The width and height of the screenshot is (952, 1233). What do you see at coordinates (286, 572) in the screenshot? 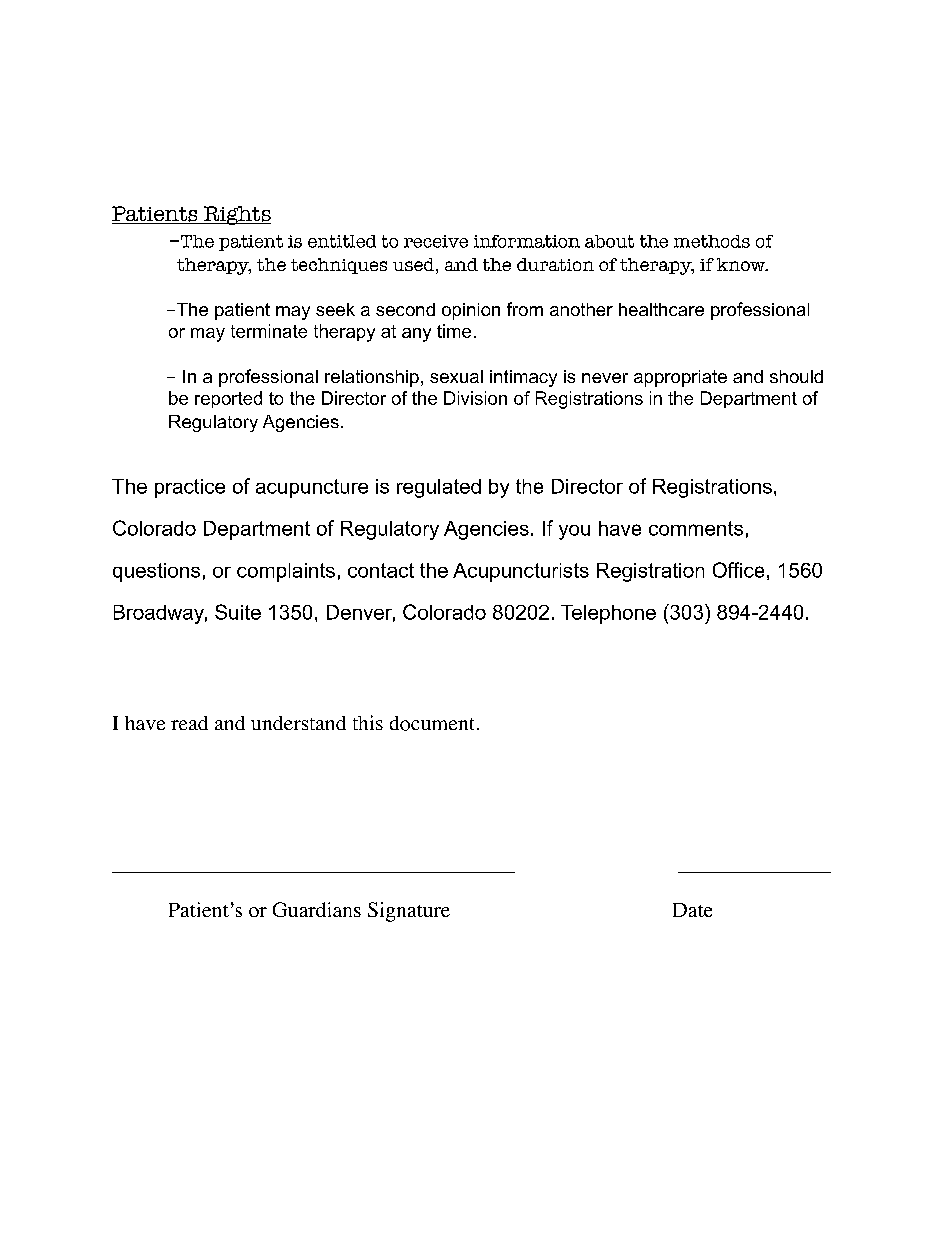
I see `complaints` at bounding box center [286, 572].
